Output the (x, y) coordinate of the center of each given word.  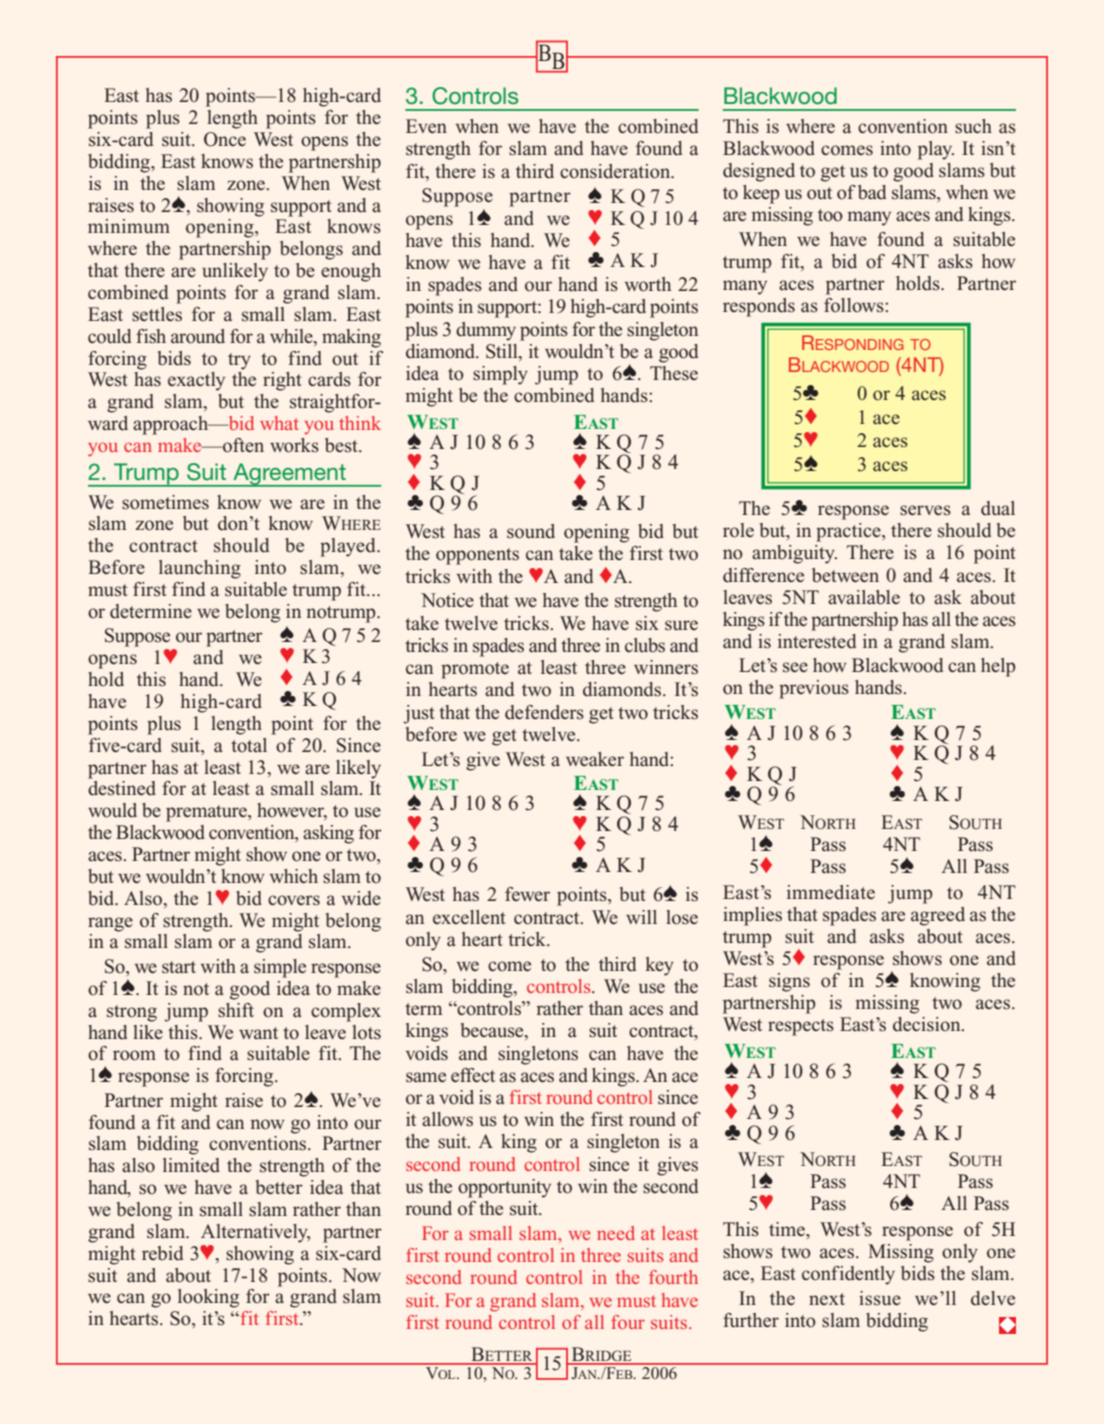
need (616, 1233)
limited (191, 1165)
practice (849, 532)
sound (531, 531)
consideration (616, 171)
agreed (938, 916)
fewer (527, 894)
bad (872, 192)
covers (294, 900)
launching (200, 569)
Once (225, 139)
